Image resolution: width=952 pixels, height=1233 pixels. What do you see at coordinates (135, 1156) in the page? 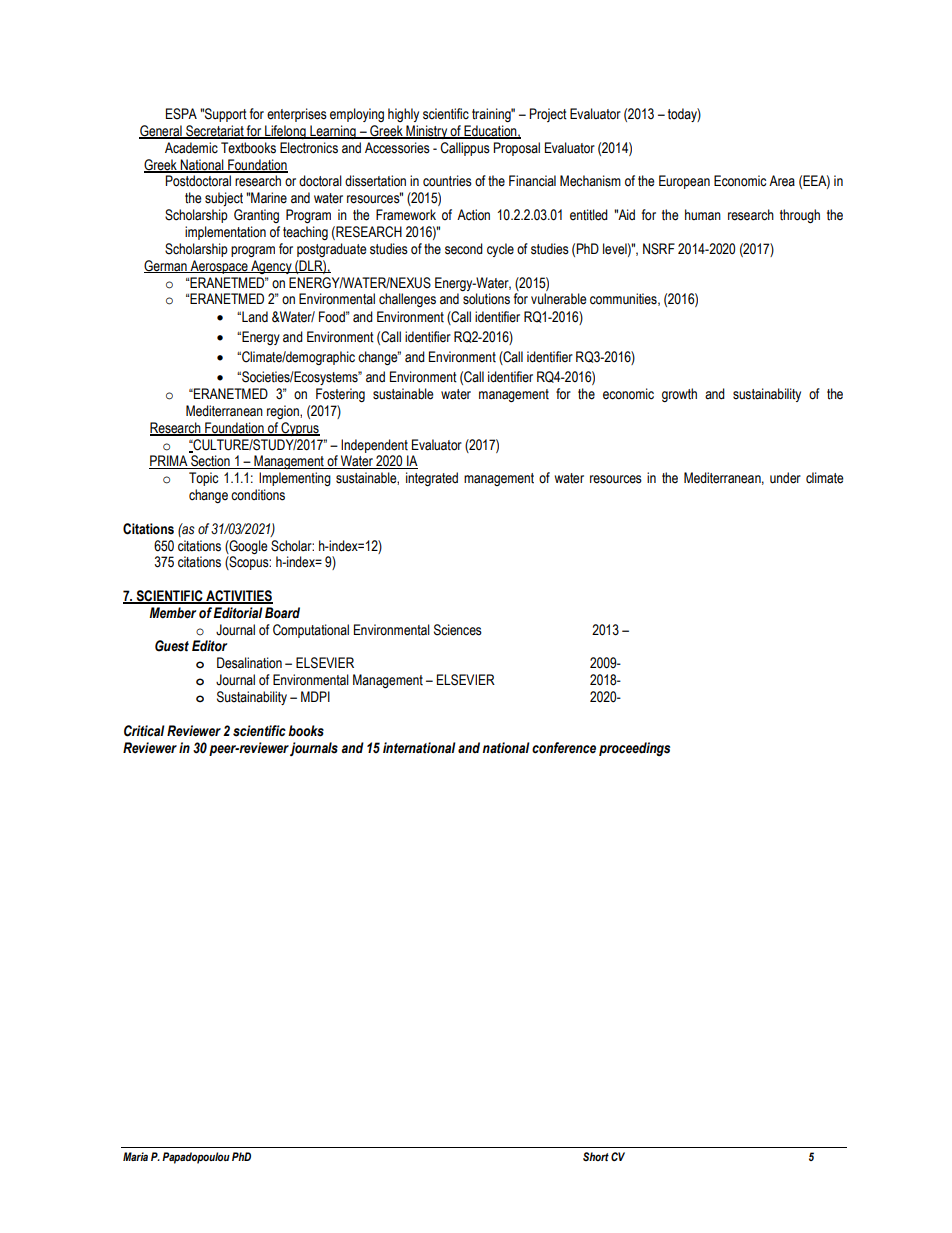
I see `Maria` at bounding box center [135, 1156].
